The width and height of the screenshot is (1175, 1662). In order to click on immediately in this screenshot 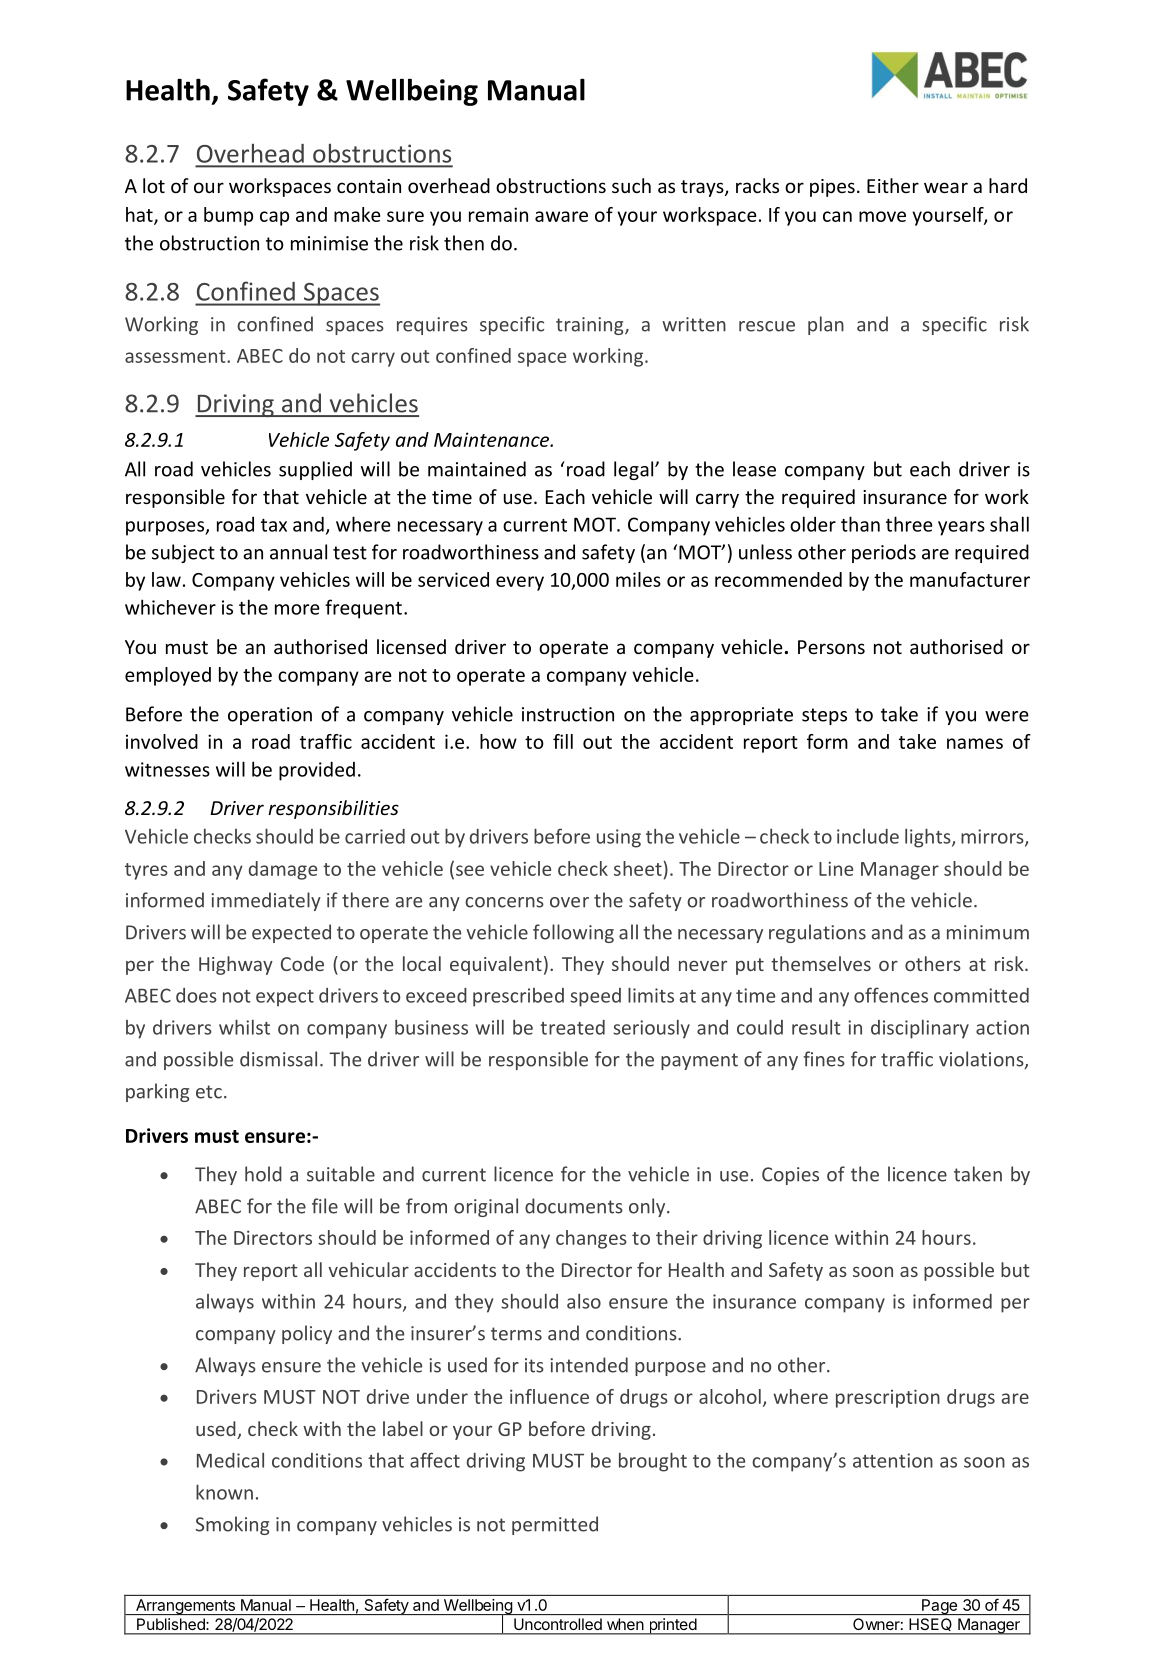, I will do `click(266, 901)`.
